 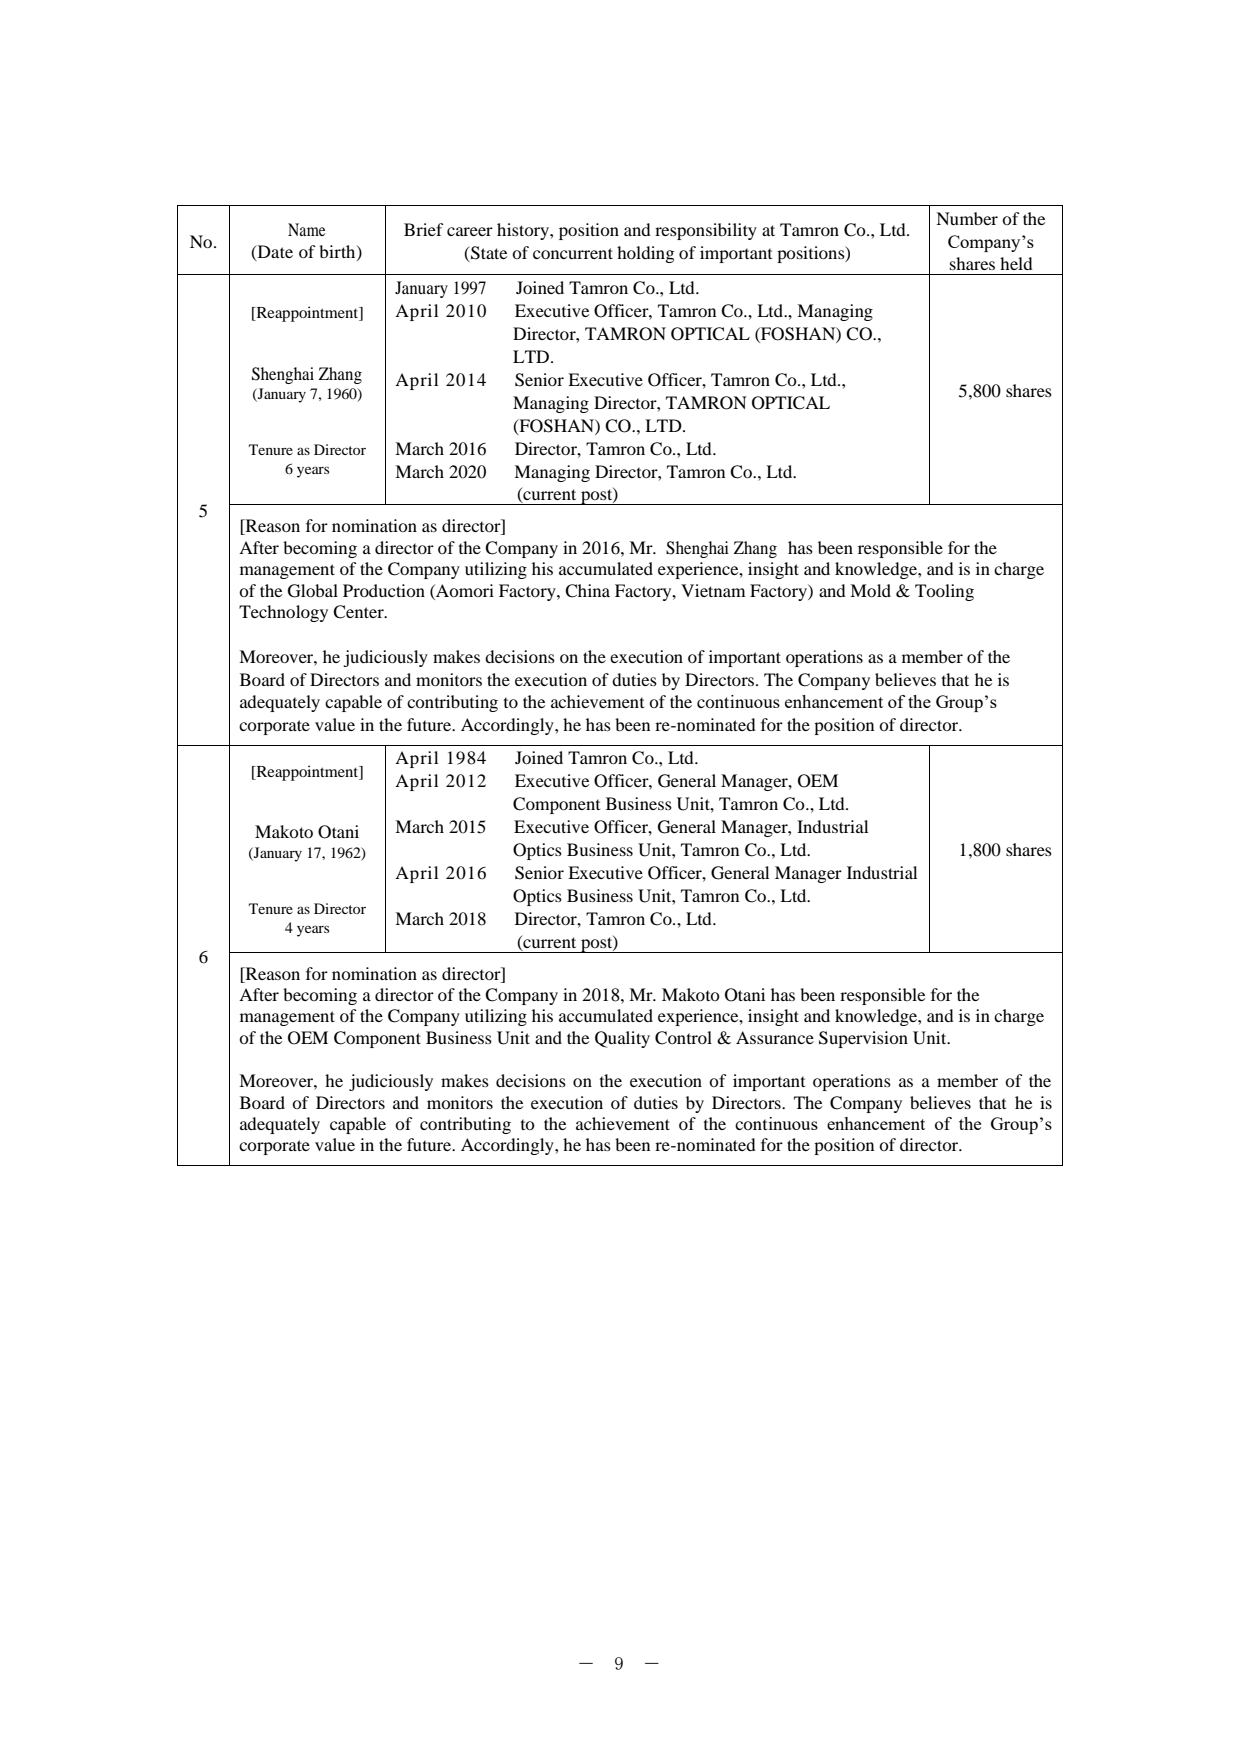 What do you see at coordinates (713, 590) in the screenshot?
I see `Vietnam` at bounding box center [713, 590].
